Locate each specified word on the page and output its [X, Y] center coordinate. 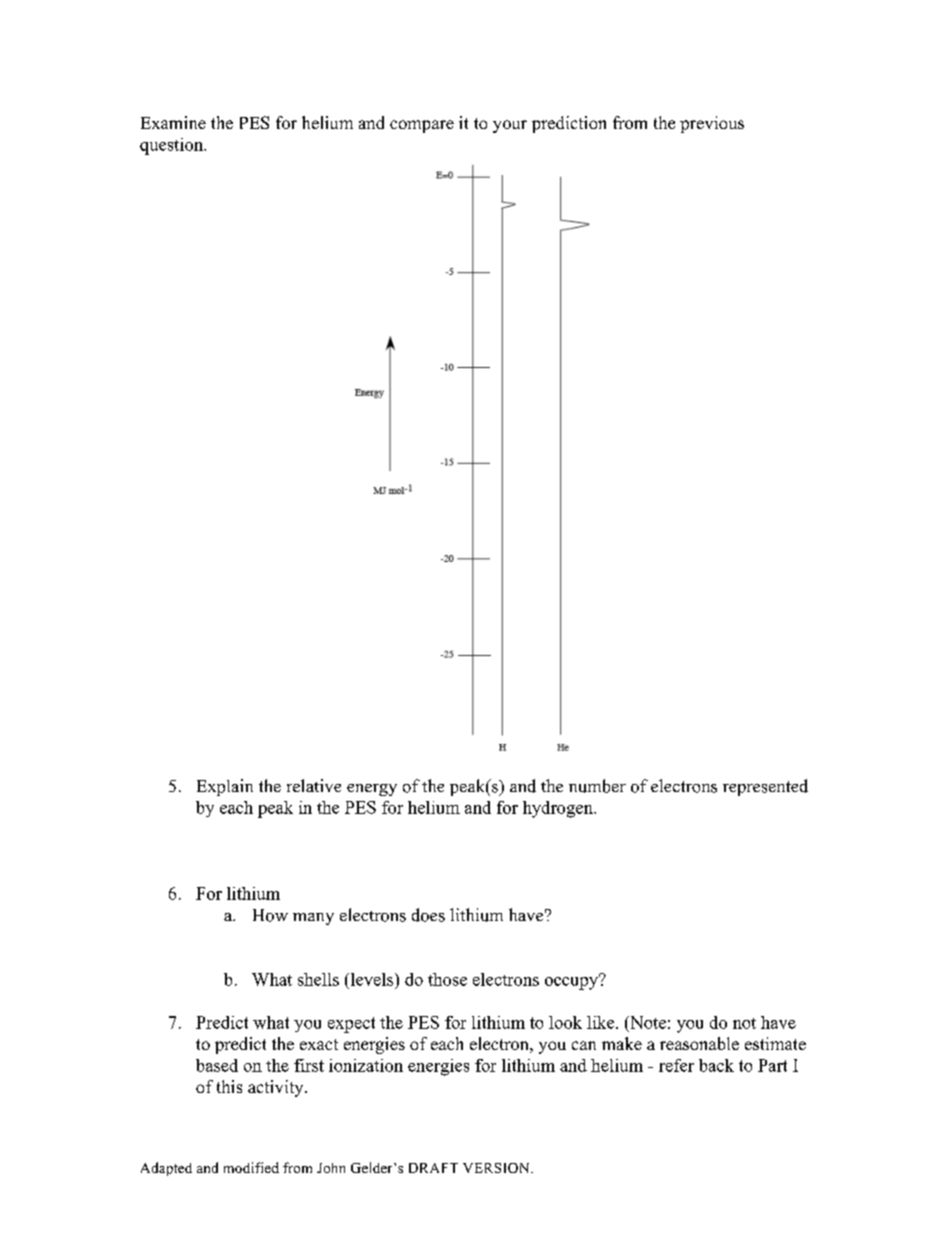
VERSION [497, 1168]
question [172, 146]
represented [765, 787]
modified [251, 1167]
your [510, 126]
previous [712, 124]
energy [372, 790]
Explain [225, 787]
